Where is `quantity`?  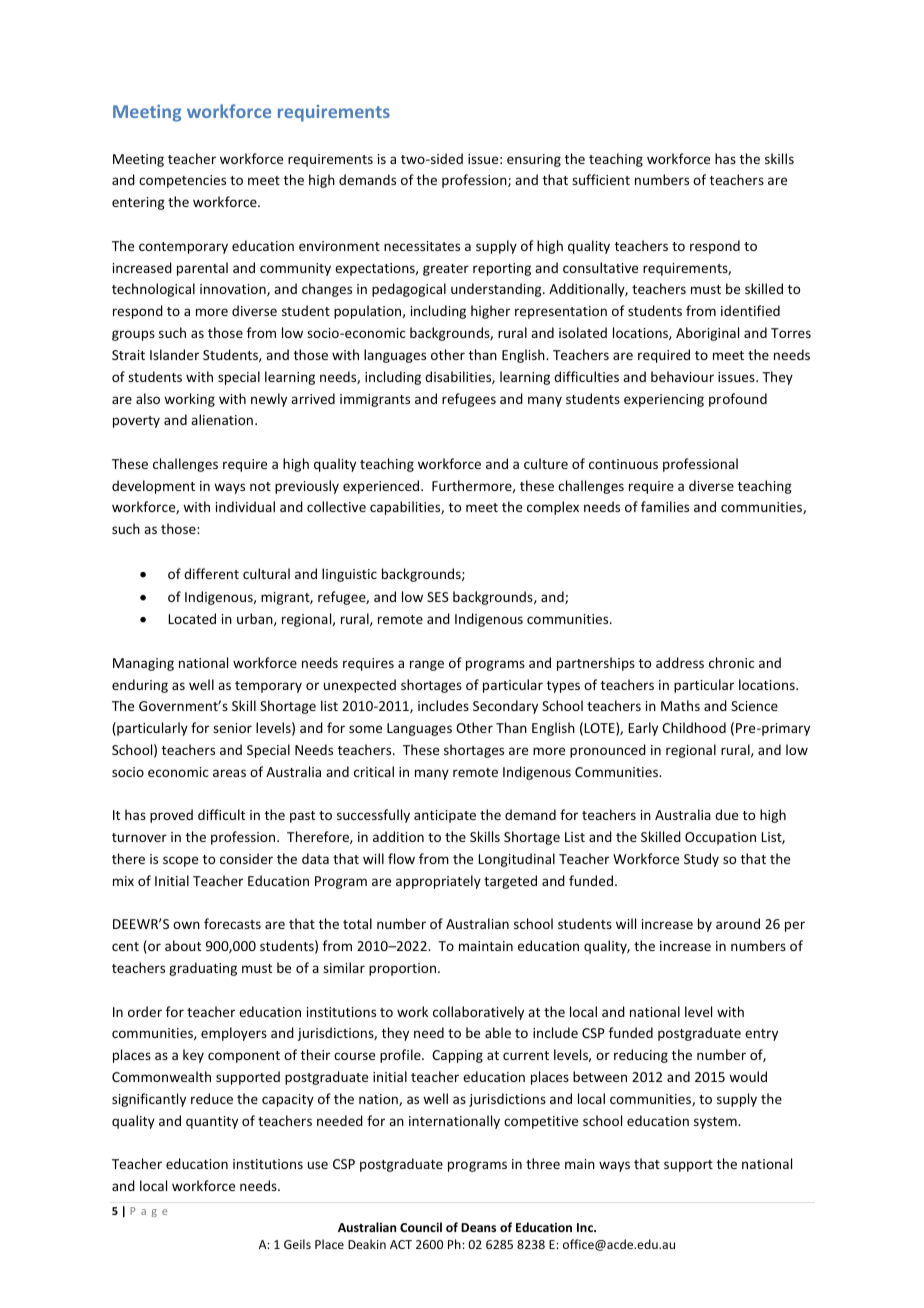
quantity is located at coordinates (212, 1122).
